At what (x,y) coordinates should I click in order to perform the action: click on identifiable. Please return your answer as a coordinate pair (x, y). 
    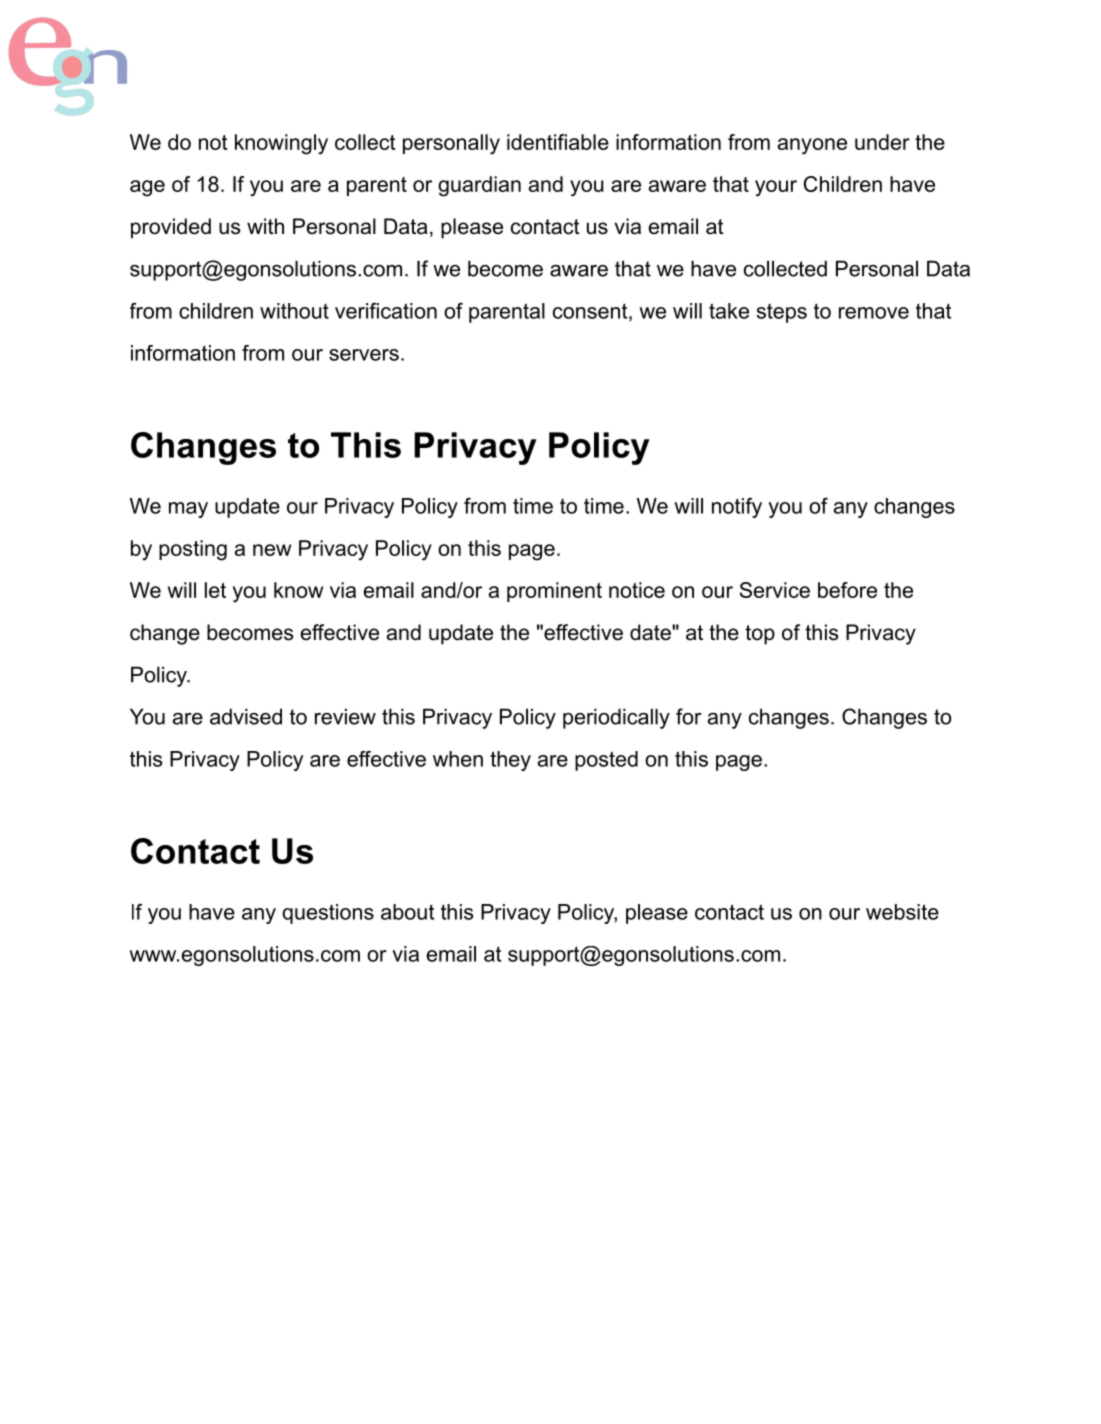
    Looking at the image, I should click on (558, 142).
